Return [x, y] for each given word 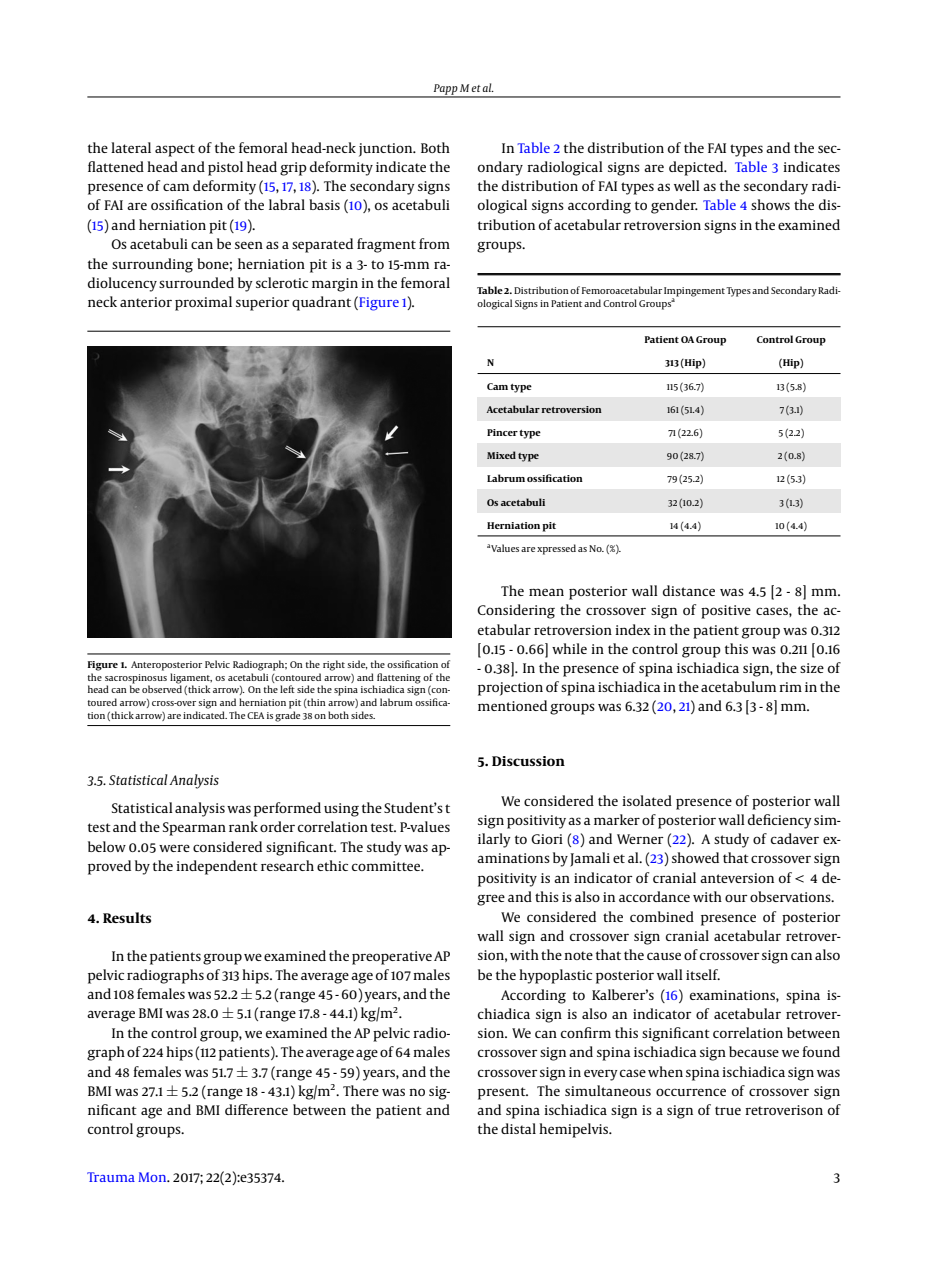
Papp [445, 90]
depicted [697, 168]
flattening [399, 678]
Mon [153, 1177]
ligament [191, 678]
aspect [175, 150]
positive [726, 612]
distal [518, 1128]
